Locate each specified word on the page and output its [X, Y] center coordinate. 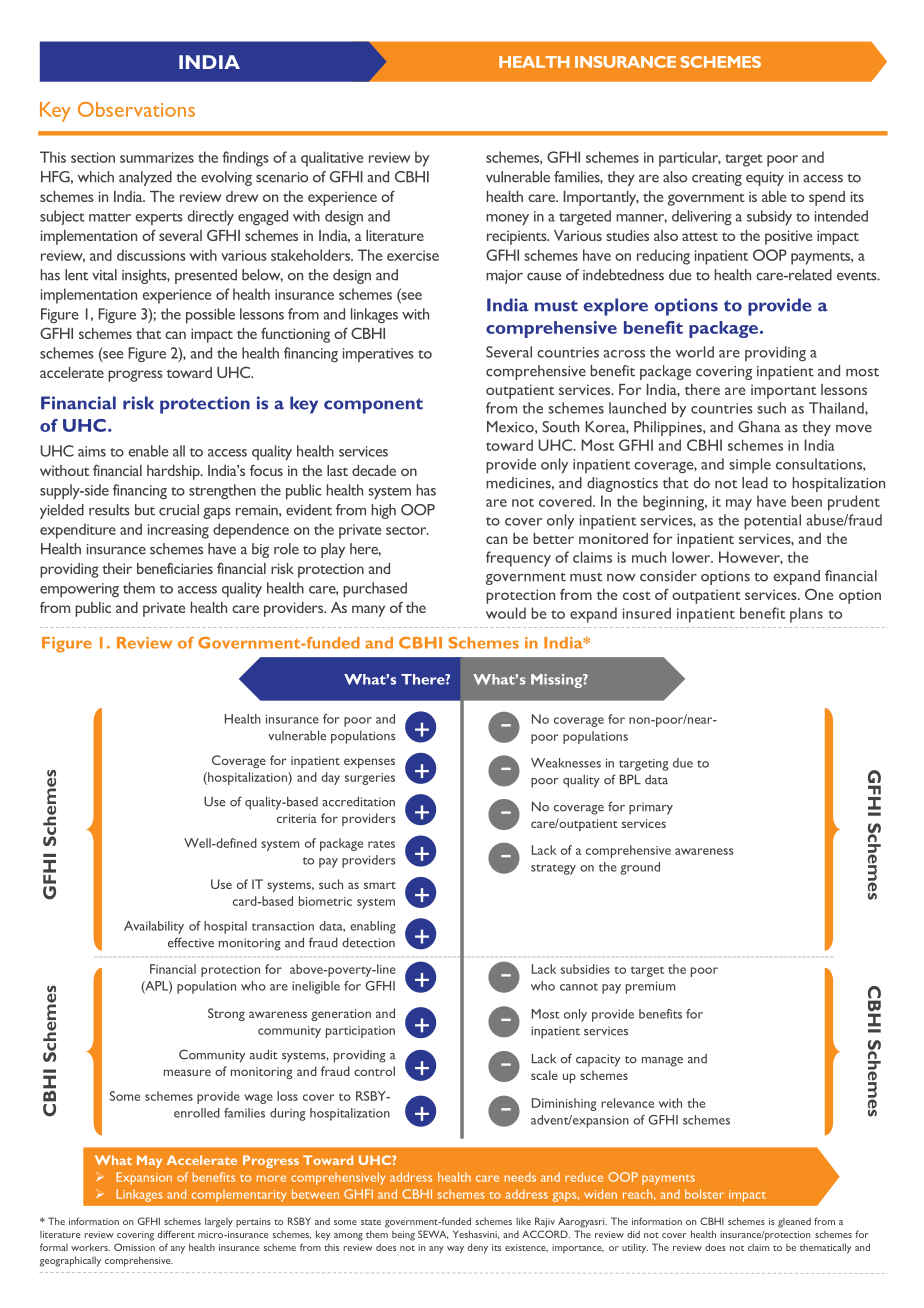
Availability [154, 927]
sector [407, 530]
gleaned [794, 1223]
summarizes [157, 157]
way [455, 1250]
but [145, 510]
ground [640, 868]
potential [772, 521]
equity [765, 179]
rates [381, 844]
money [507, 219]
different [176, 1234]
